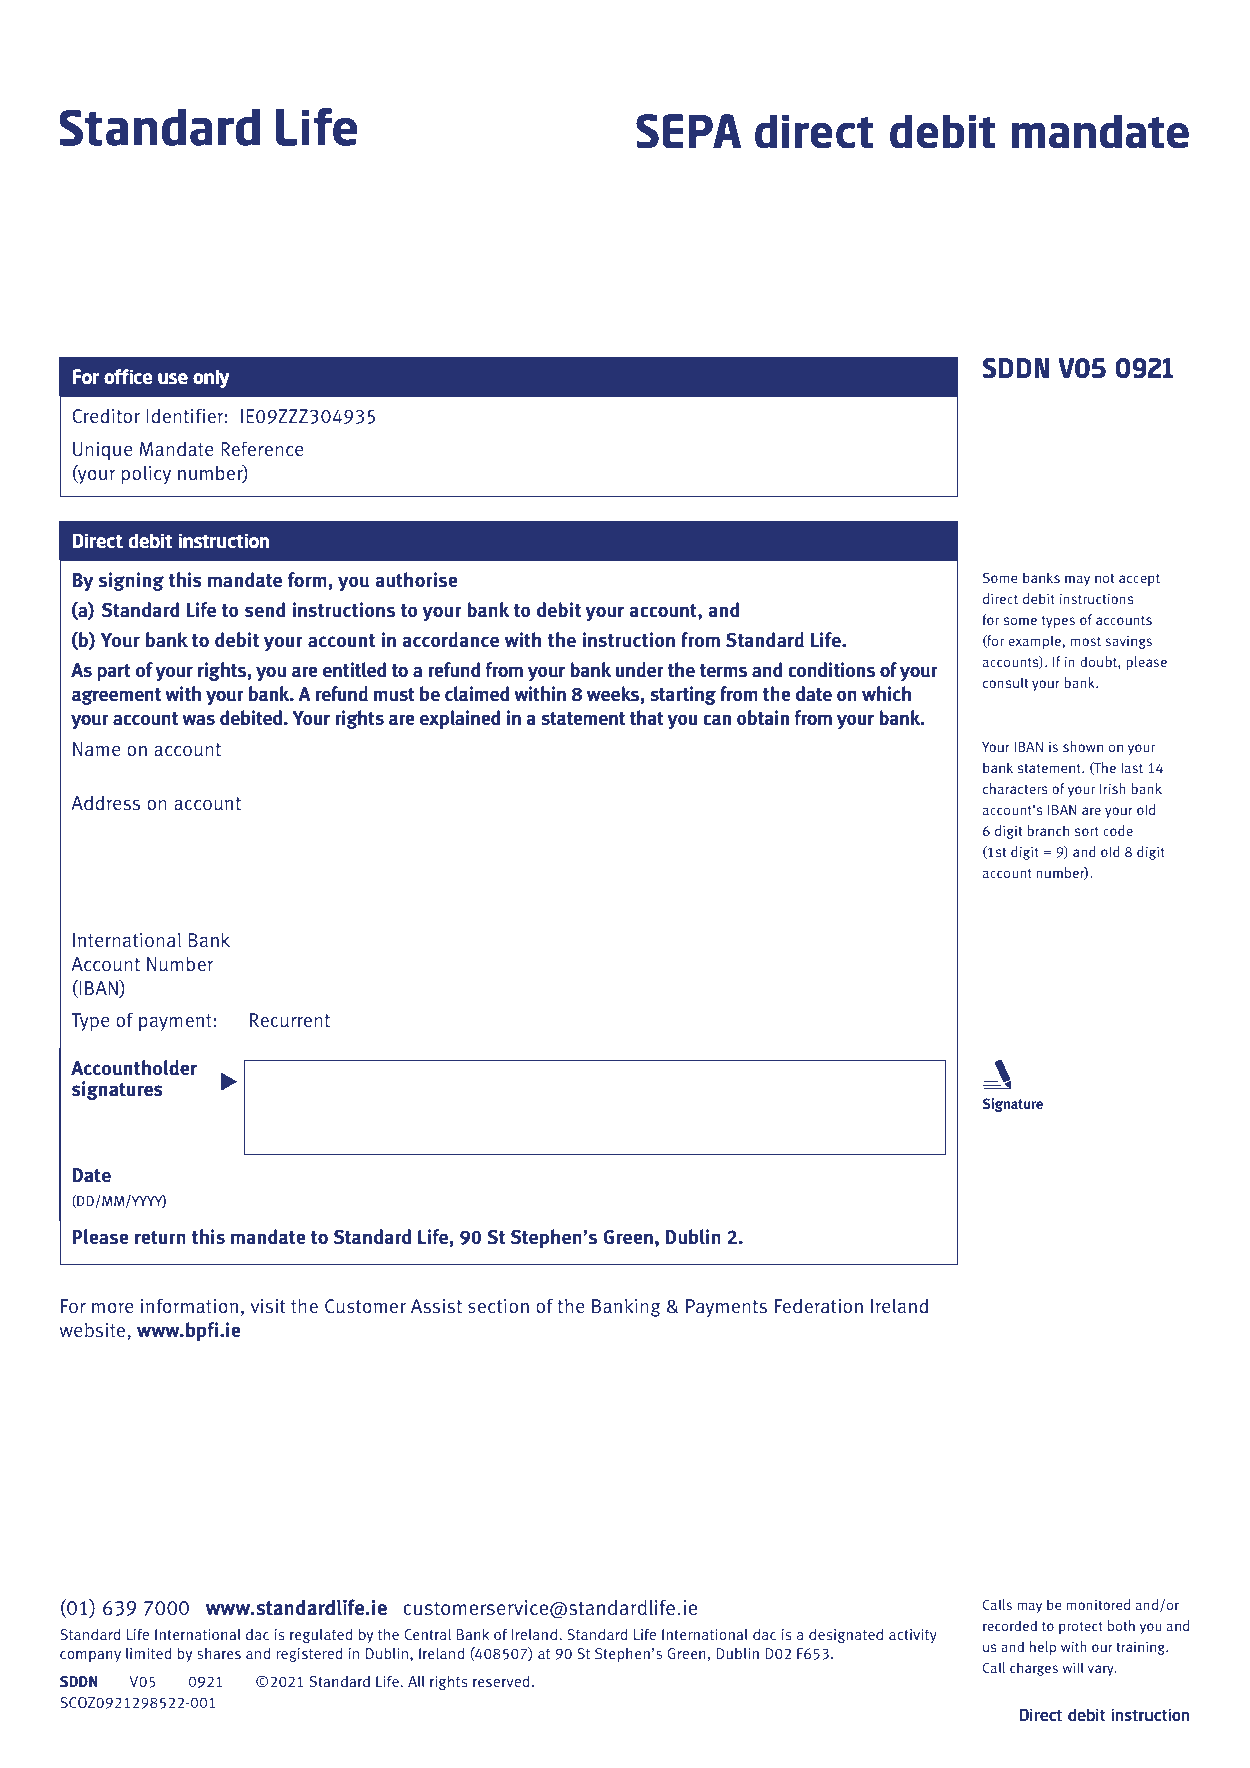 The height and width of the image is (1768, 1250). I want to click on shares, so click(219, 1653).
